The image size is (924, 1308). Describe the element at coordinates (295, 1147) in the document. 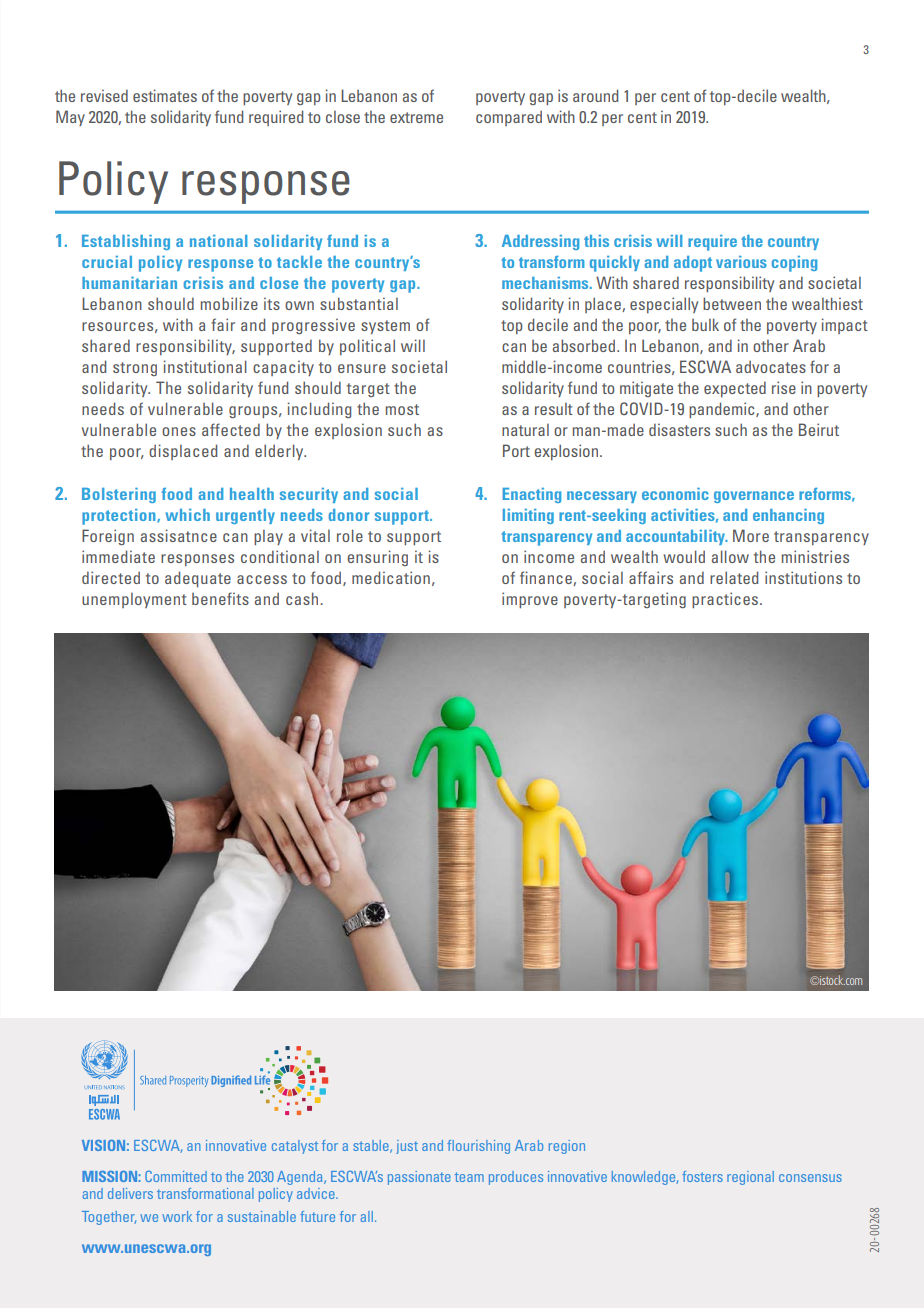

I see `catalyst` at that location.
